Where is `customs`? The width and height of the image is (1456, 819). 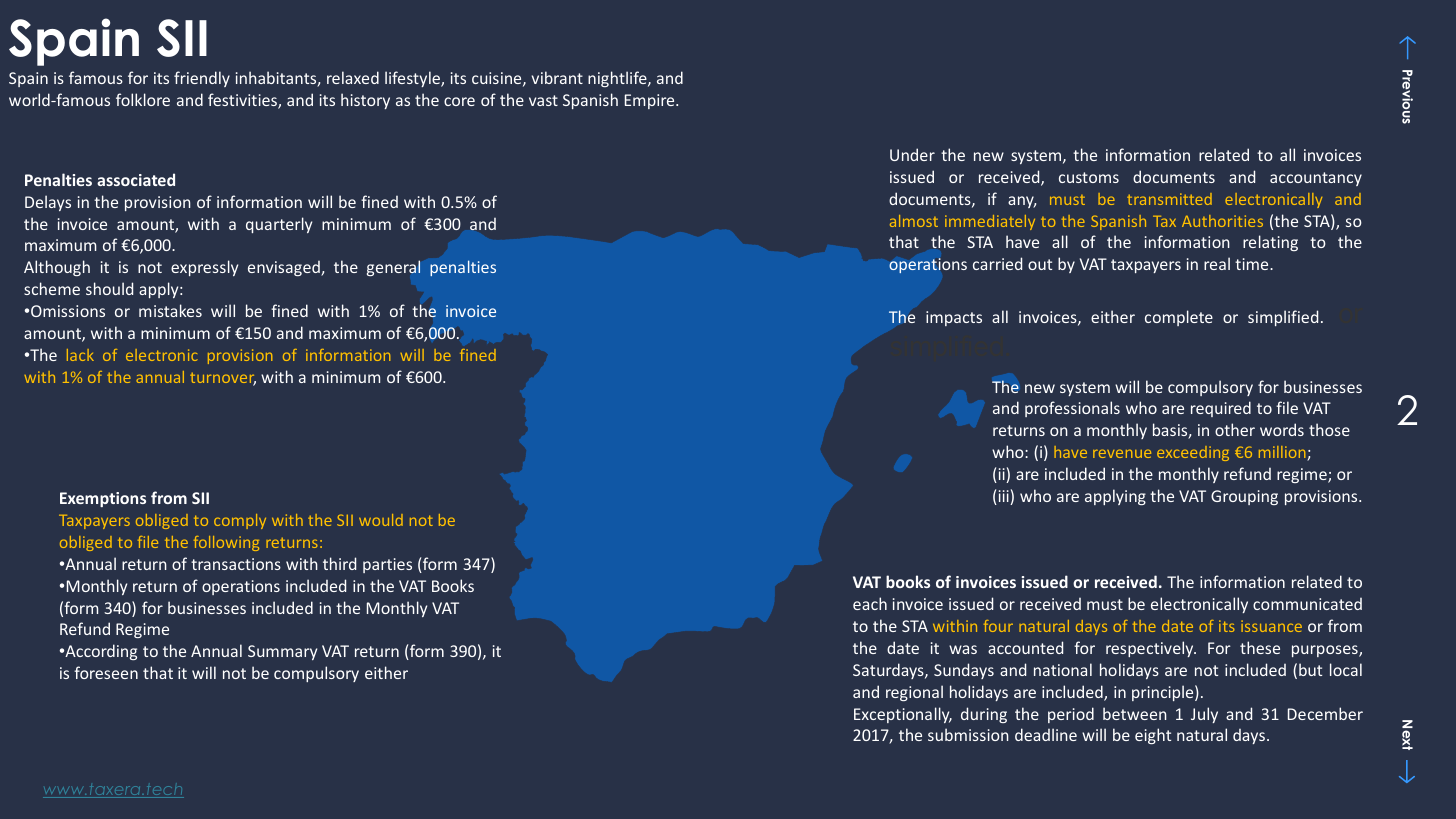 customs is located at coordinates (1089, 177).
